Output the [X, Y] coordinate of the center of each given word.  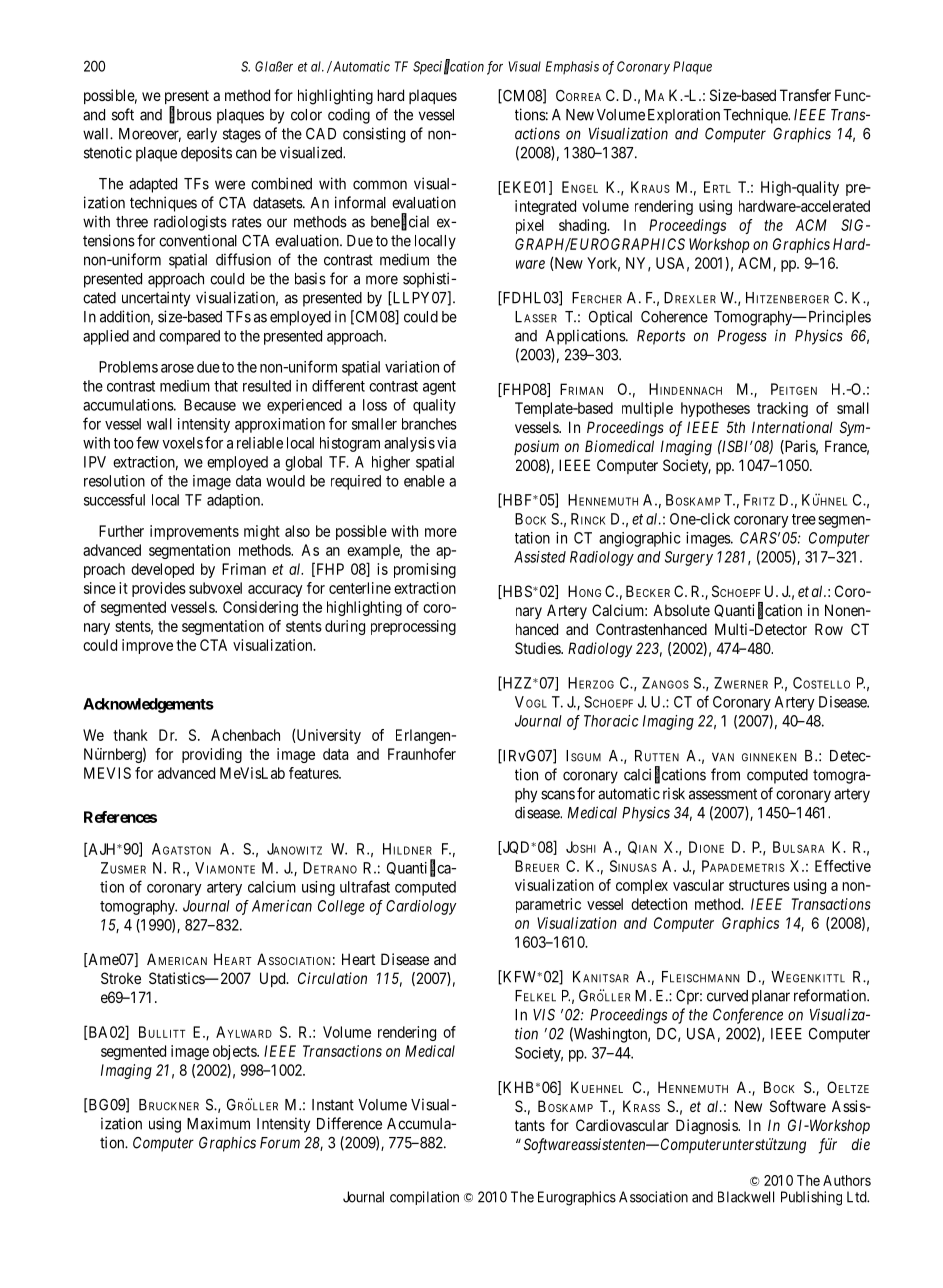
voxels [182, 443]
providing [212, 755]
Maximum [218, 1123]
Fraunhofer [422, 754]
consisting [374, 135]
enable [424, 481]
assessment [723, 794]
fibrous [190, 115]
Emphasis [572, 67]
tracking [782, 409]
